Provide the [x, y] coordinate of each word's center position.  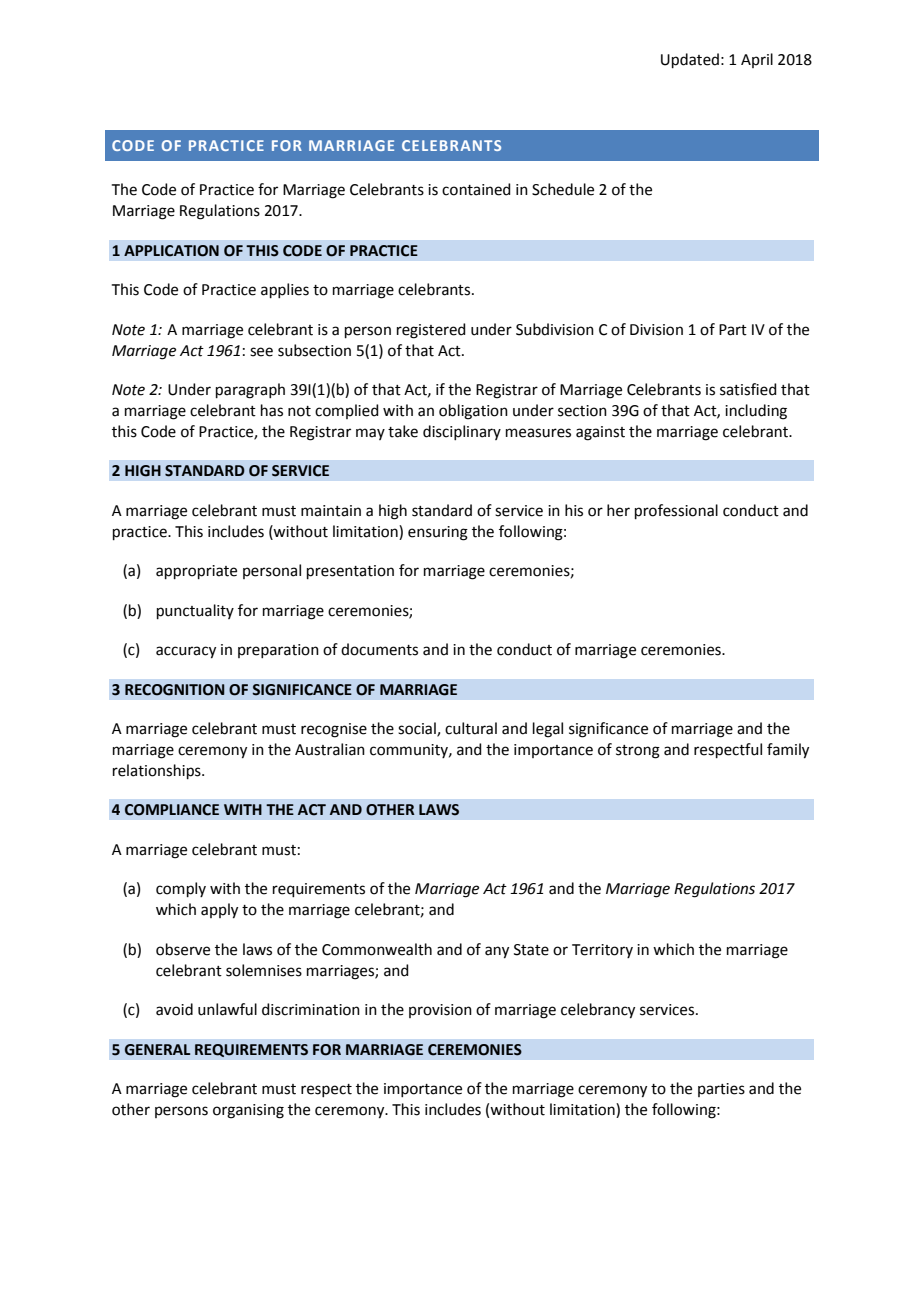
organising [248, 1111]
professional [676, 511]
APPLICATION [171, 251]
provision [440, 1011]
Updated [690, 60]
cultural [471, 728]
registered [431, 331]
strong [638, 752]
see [261, 352]
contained [476, 189]
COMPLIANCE [172, 810]
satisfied [748, 389]
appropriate [196, 572]
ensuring [438, 533]
